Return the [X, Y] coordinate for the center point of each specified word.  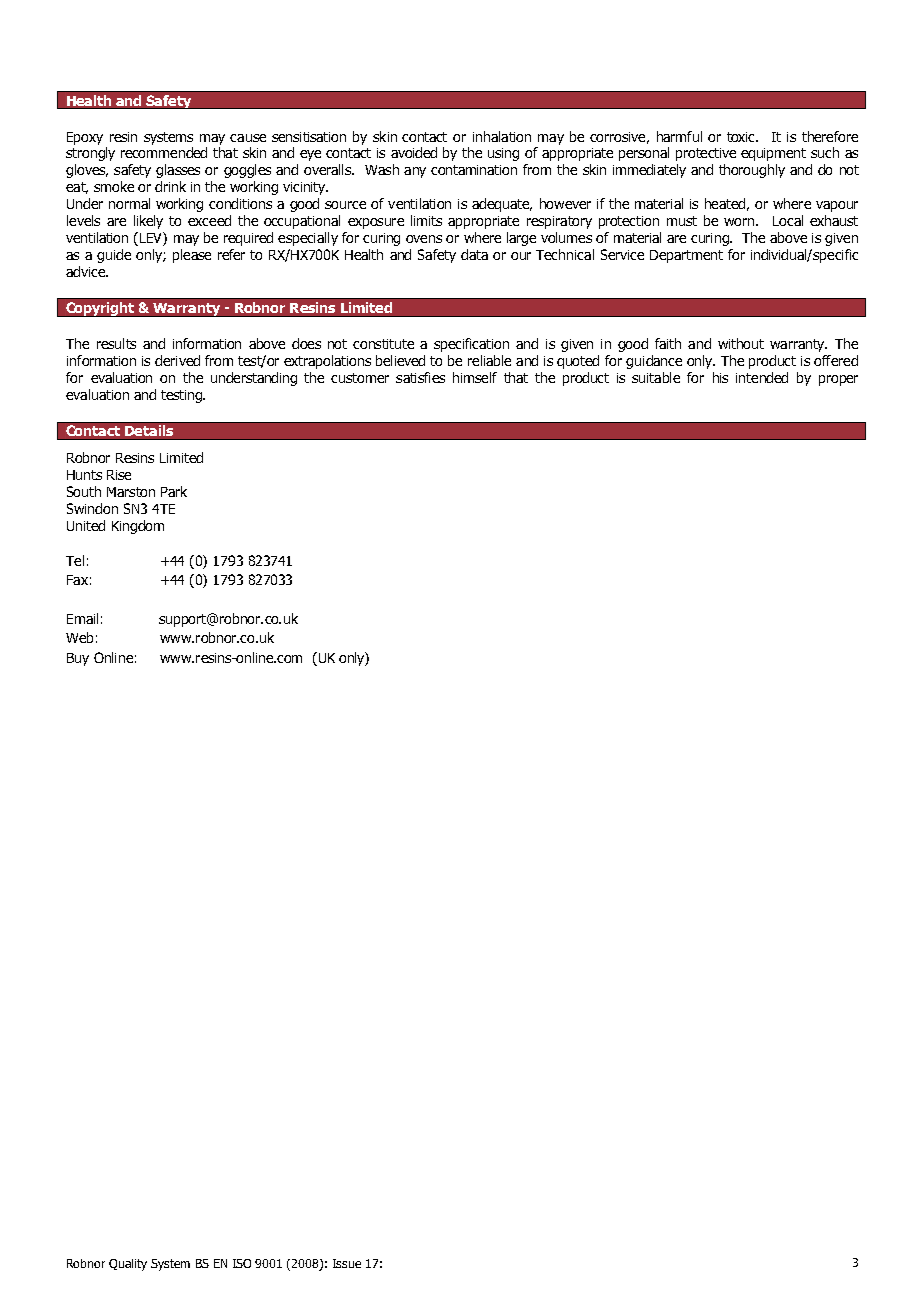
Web [79, 637]
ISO [242, 1263]
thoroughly [752, 171]
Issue [347, 1263]
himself [475, 377]
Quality [128, 1265]
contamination [474, 170]
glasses [178, 171]
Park [174, 491]
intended [762, 377]
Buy [78, 659]
